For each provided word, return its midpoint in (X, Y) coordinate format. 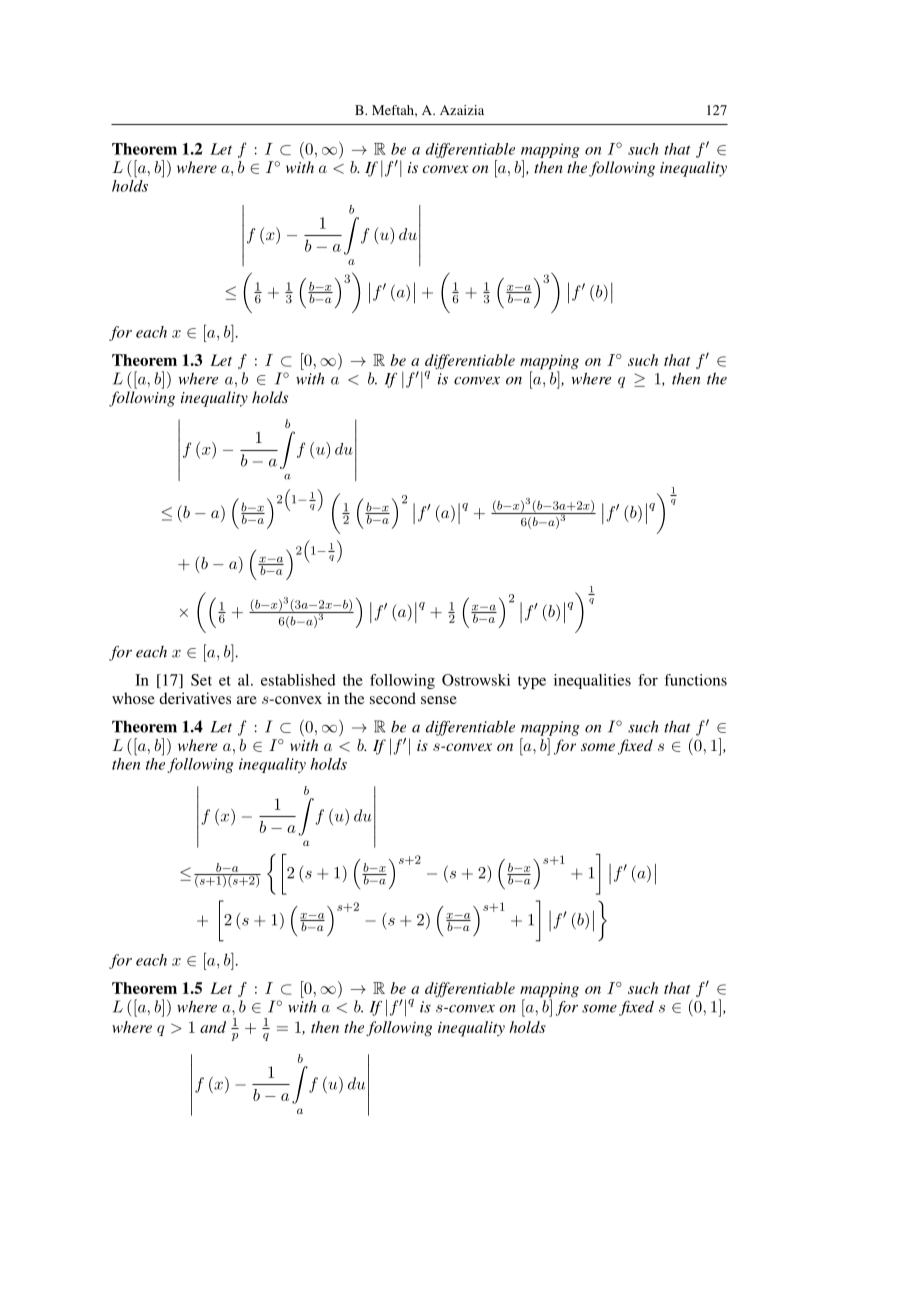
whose (133, 698)
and (213, 1027)
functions (696, 680)
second (393, 698)
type (532, 682)
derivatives (195, 698)
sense (439, 700)
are (247, 700)
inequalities (592, 681)
